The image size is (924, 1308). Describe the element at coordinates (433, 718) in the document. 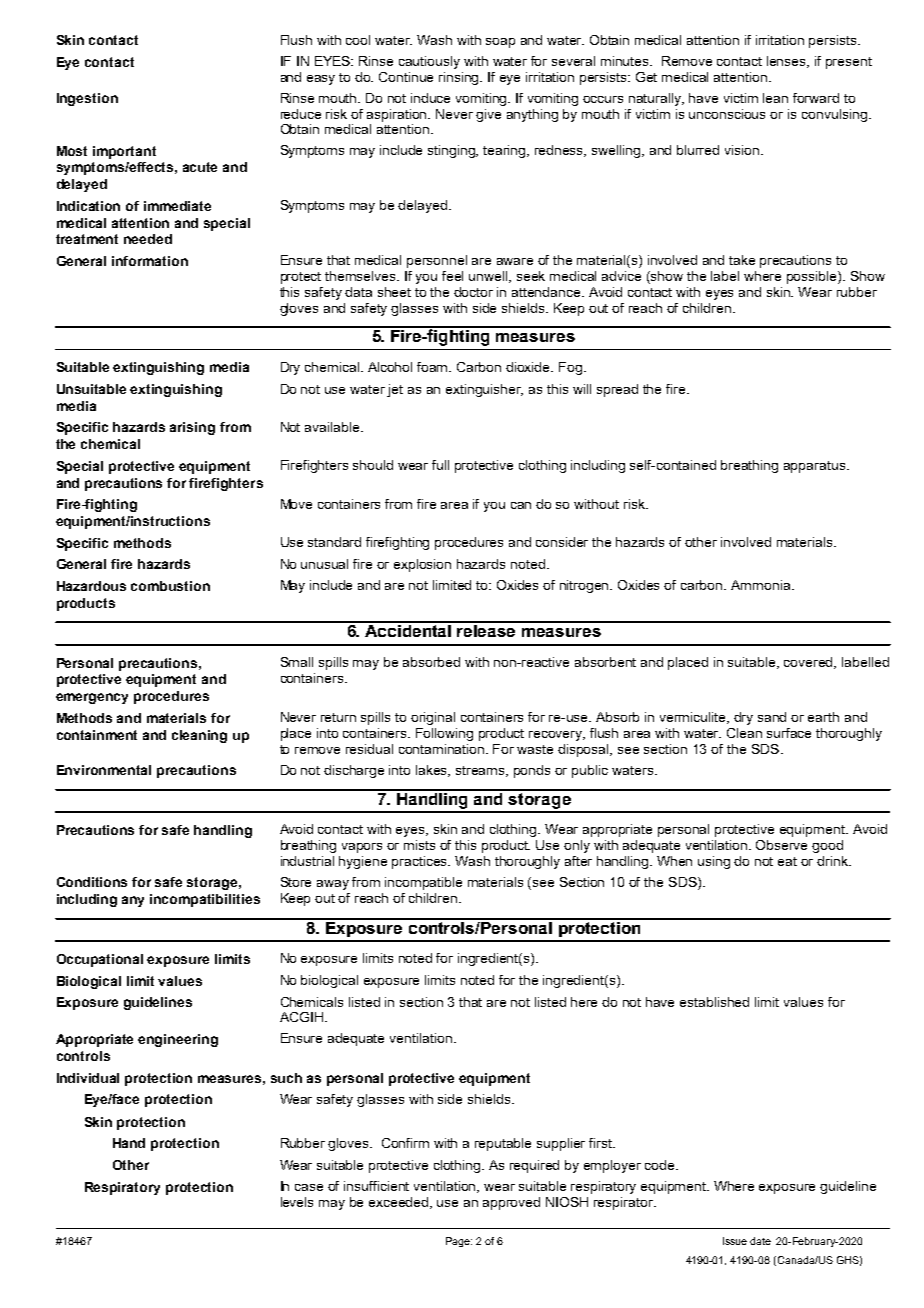

I see `original` at that location.
